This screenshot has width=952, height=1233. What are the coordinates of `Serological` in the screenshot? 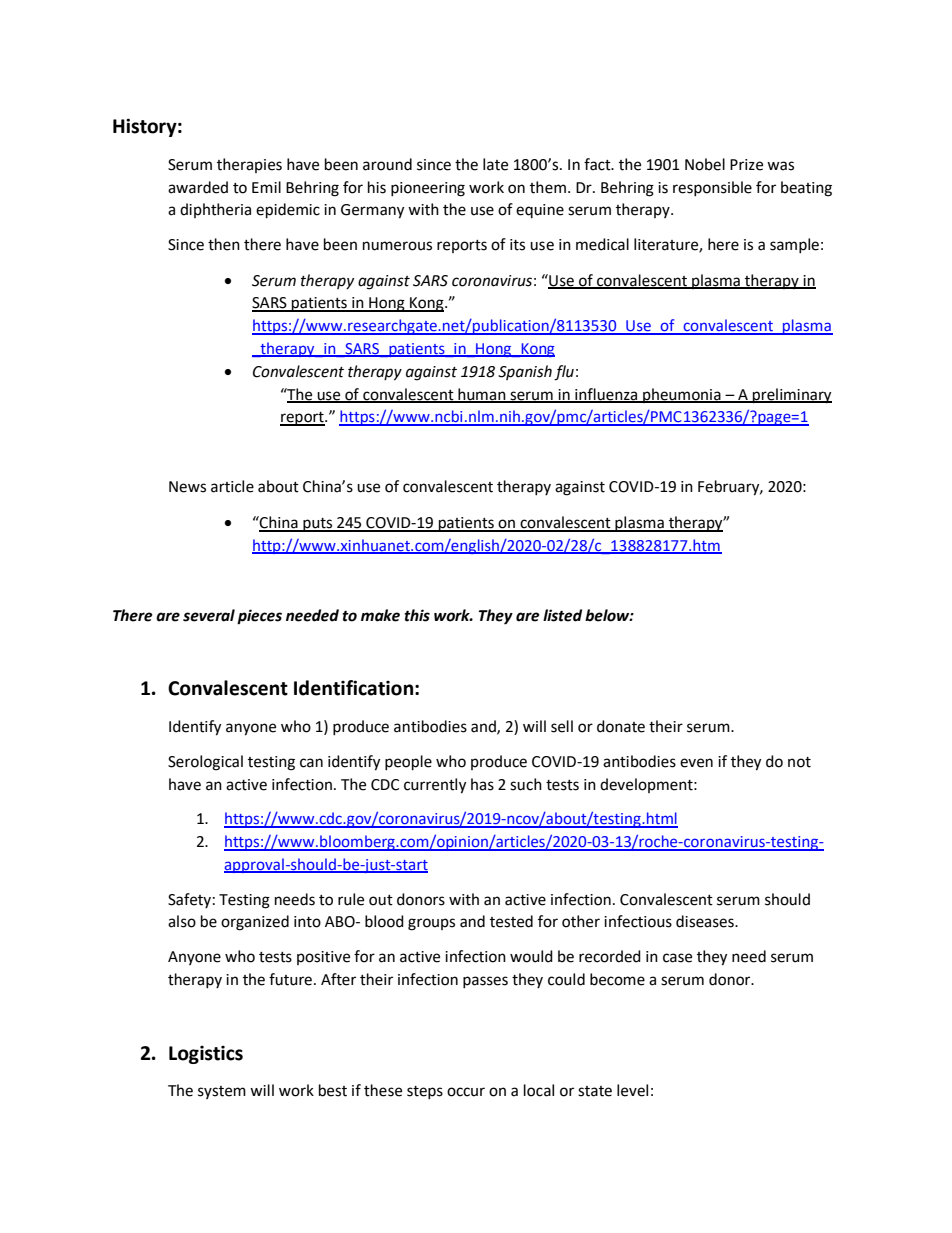 It's located at (205, 763).
